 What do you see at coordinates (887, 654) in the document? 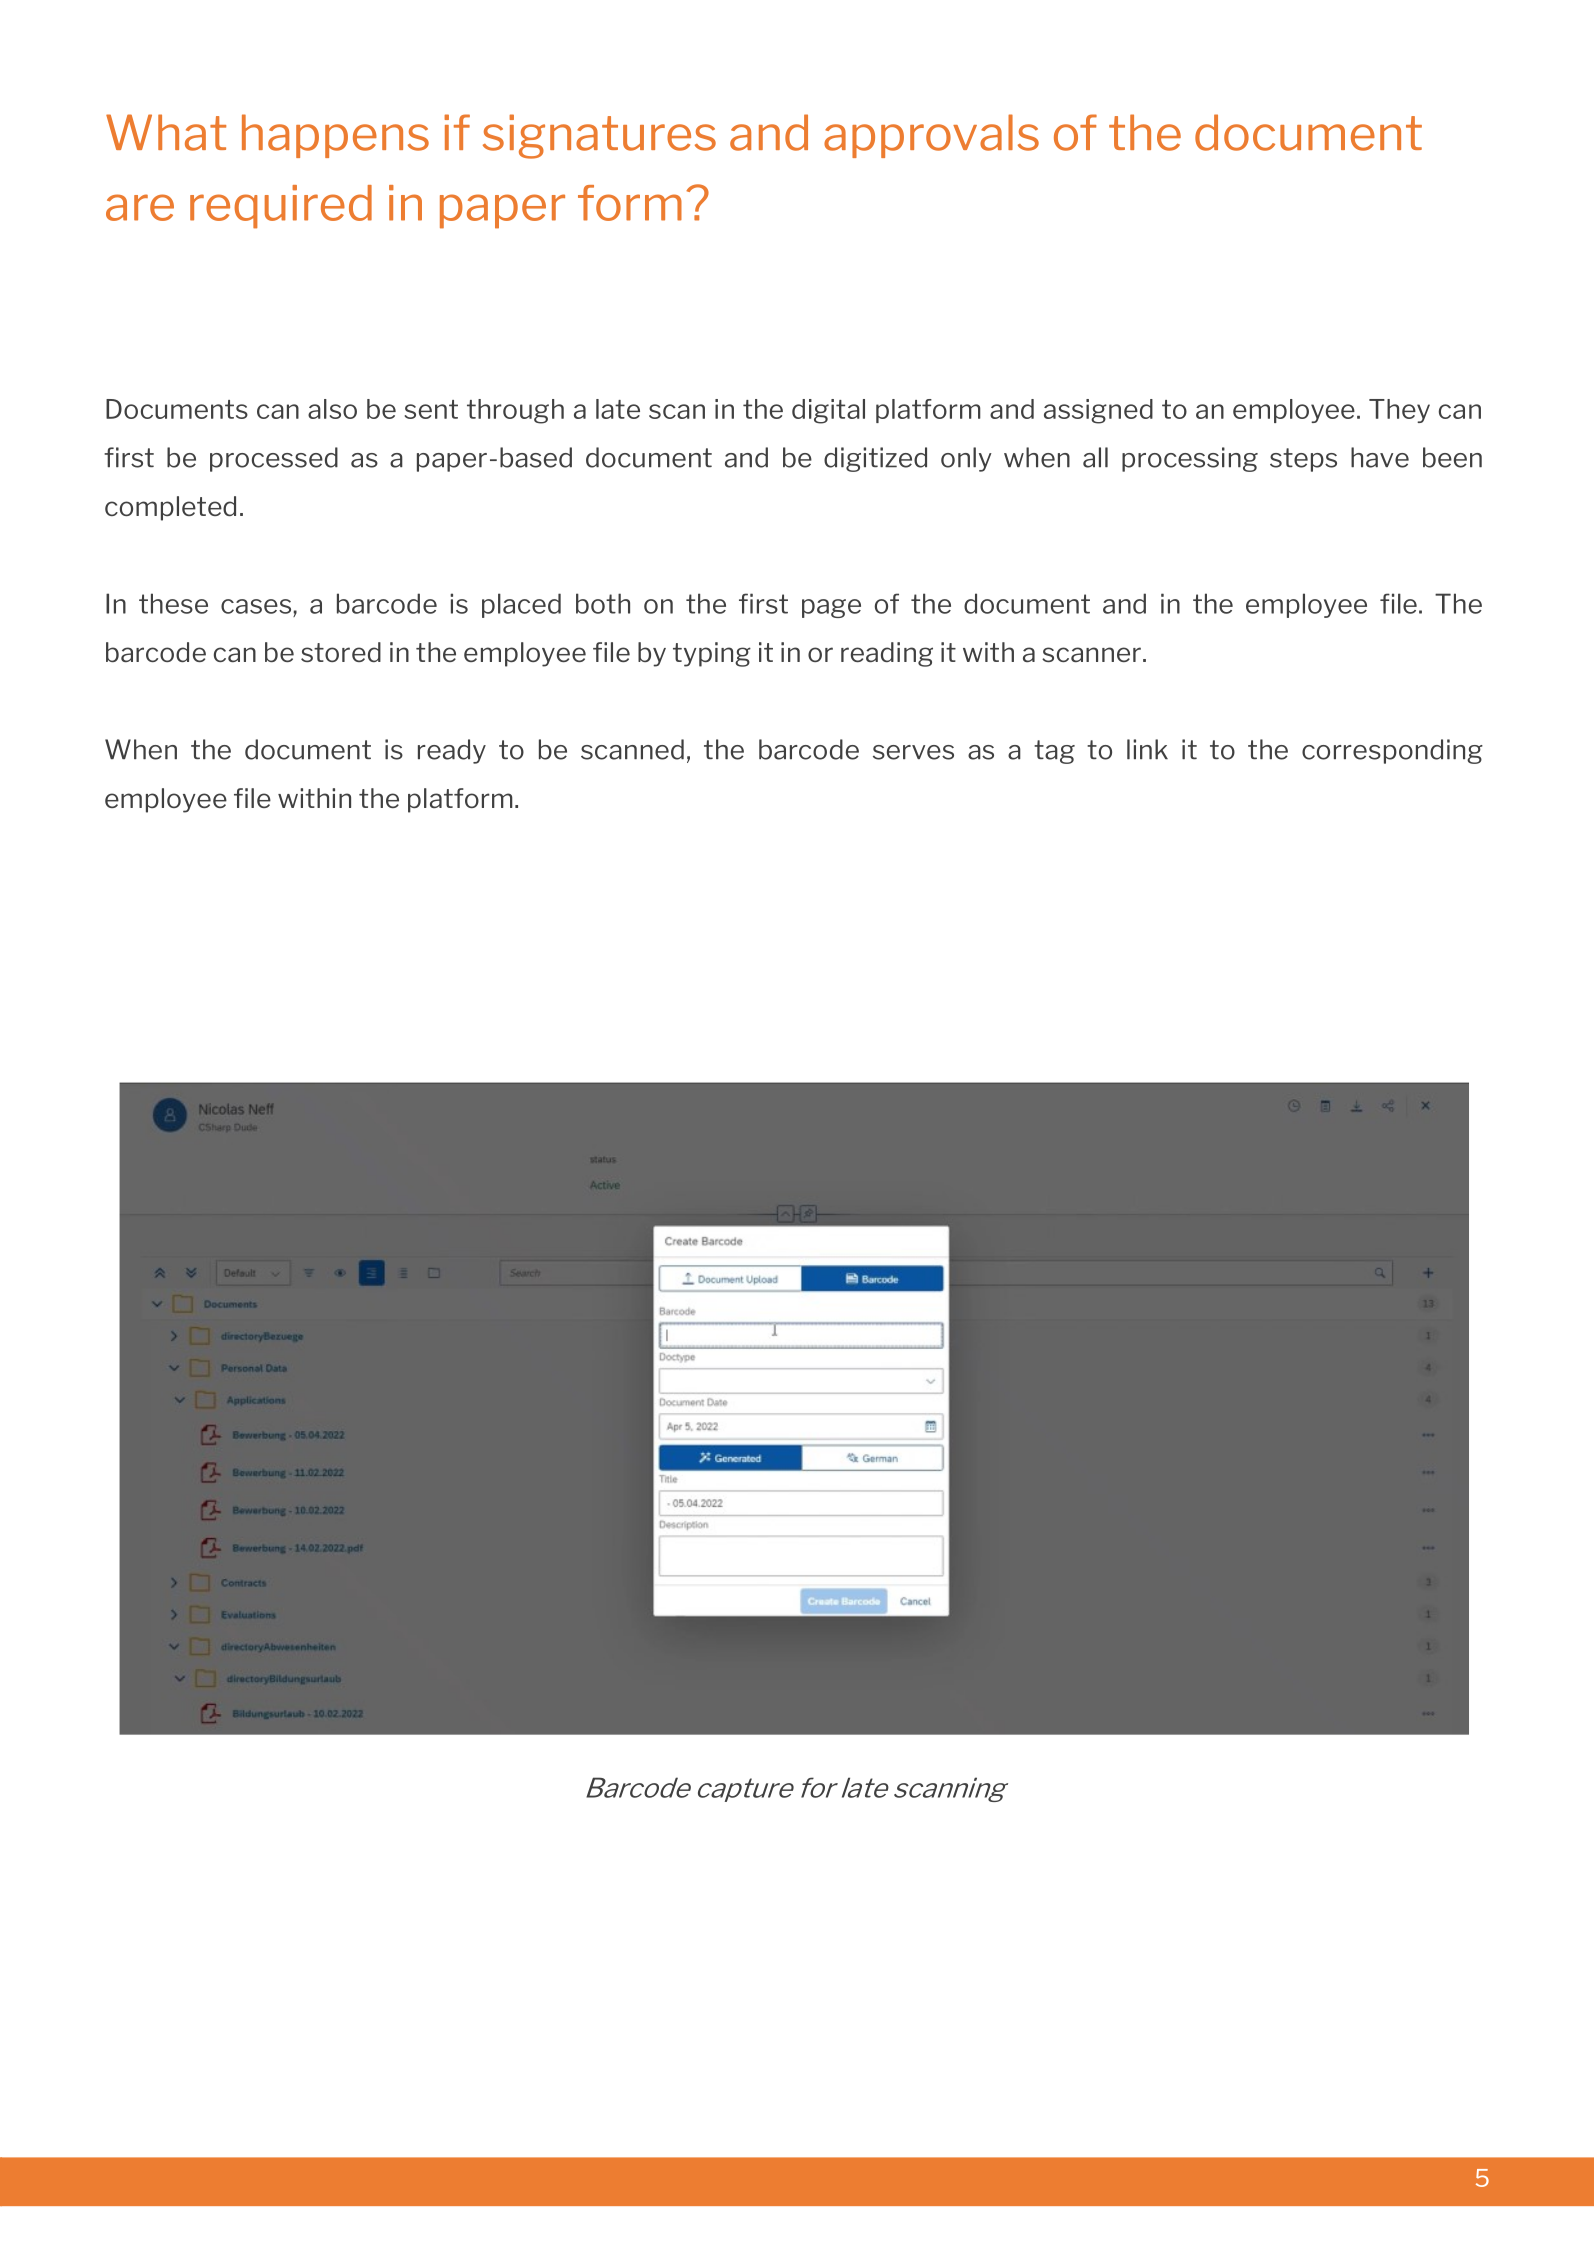
I see `reading` at bounding box center [887, 654].
